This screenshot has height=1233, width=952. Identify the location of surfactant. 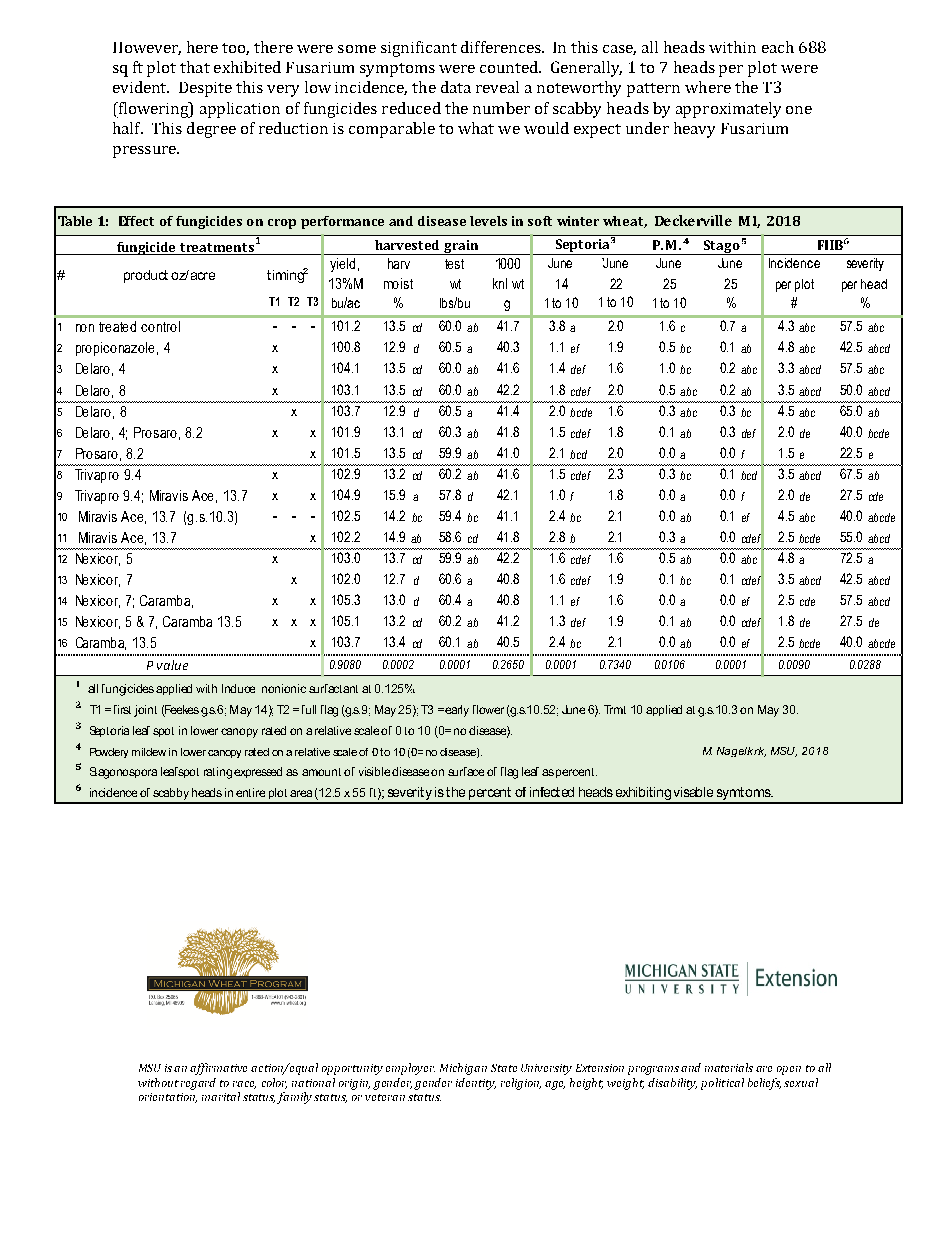
(333, 688).
